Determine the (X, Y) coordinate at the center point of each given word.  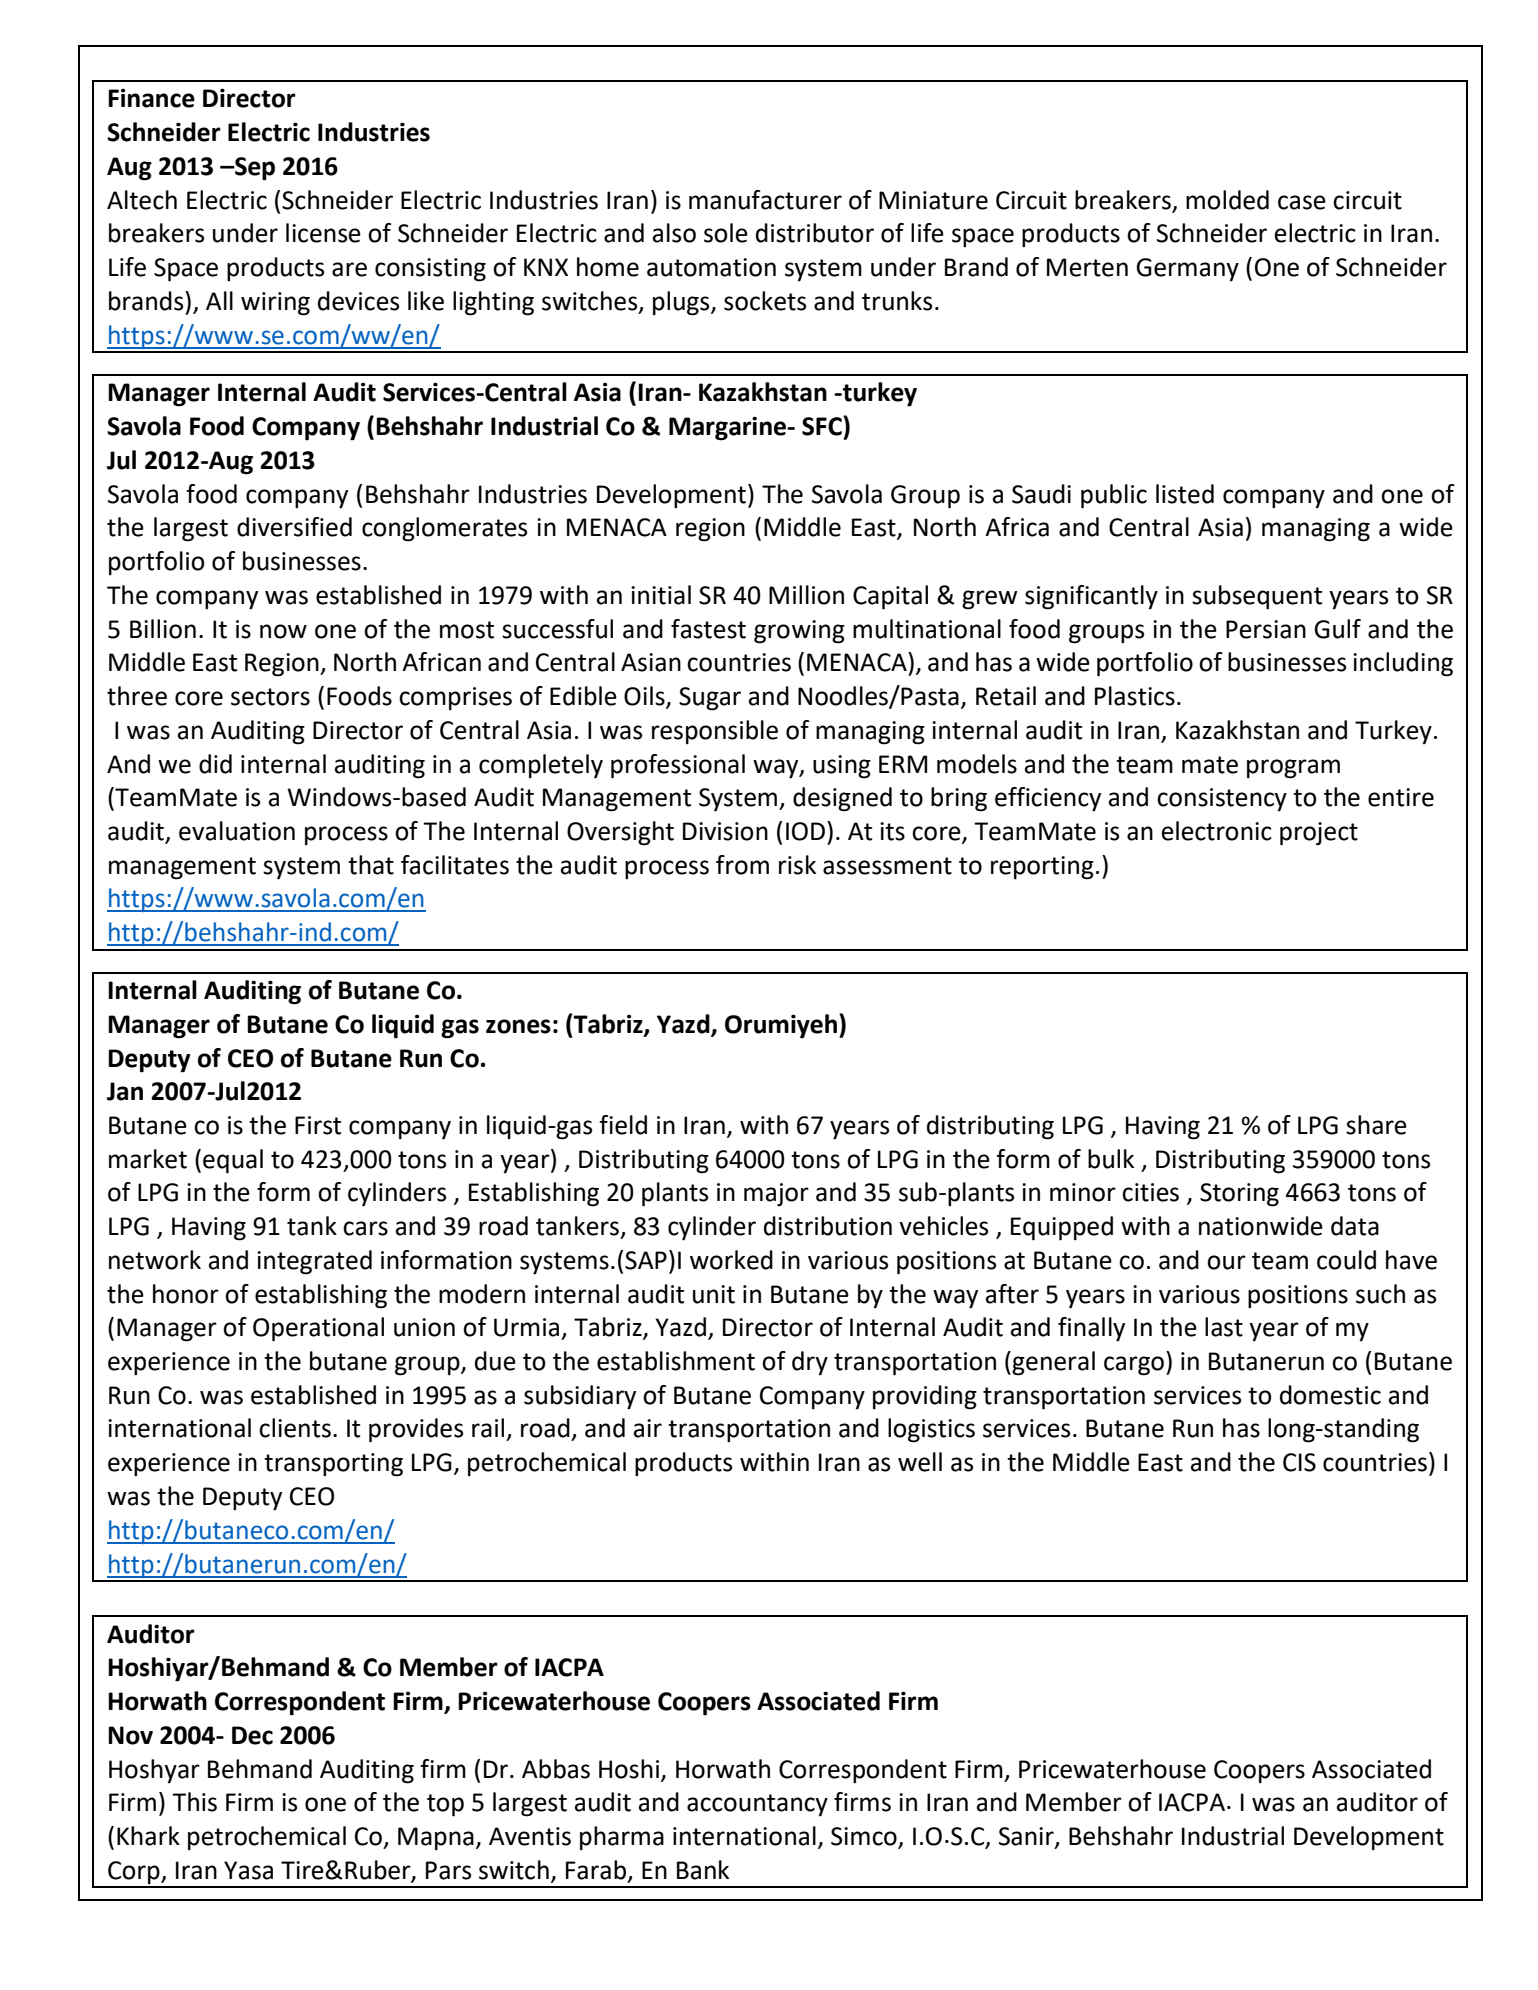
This (194, 1802)
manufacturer (765, 200)
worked (731, 1260)
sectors (270, 697)
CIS (1299, 1462)
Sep (254, 169)
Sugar (710, 699)
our (1226, 1262)
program (1293, 769)
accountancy (757, 1805)
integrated (314, 1262)
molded (1227, 200)
